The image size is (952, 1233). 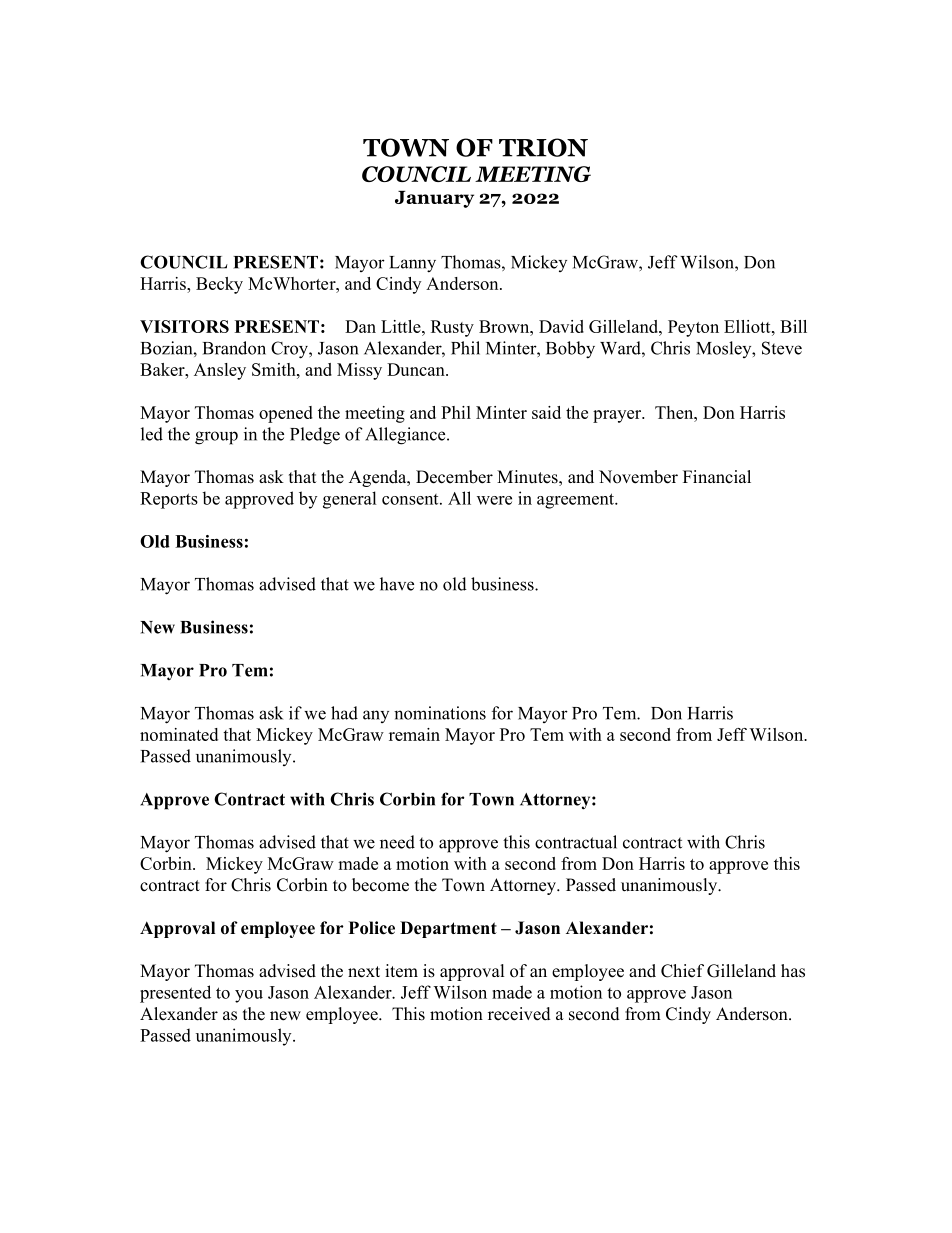 I want to click on group, so click(x=216, y=438).
